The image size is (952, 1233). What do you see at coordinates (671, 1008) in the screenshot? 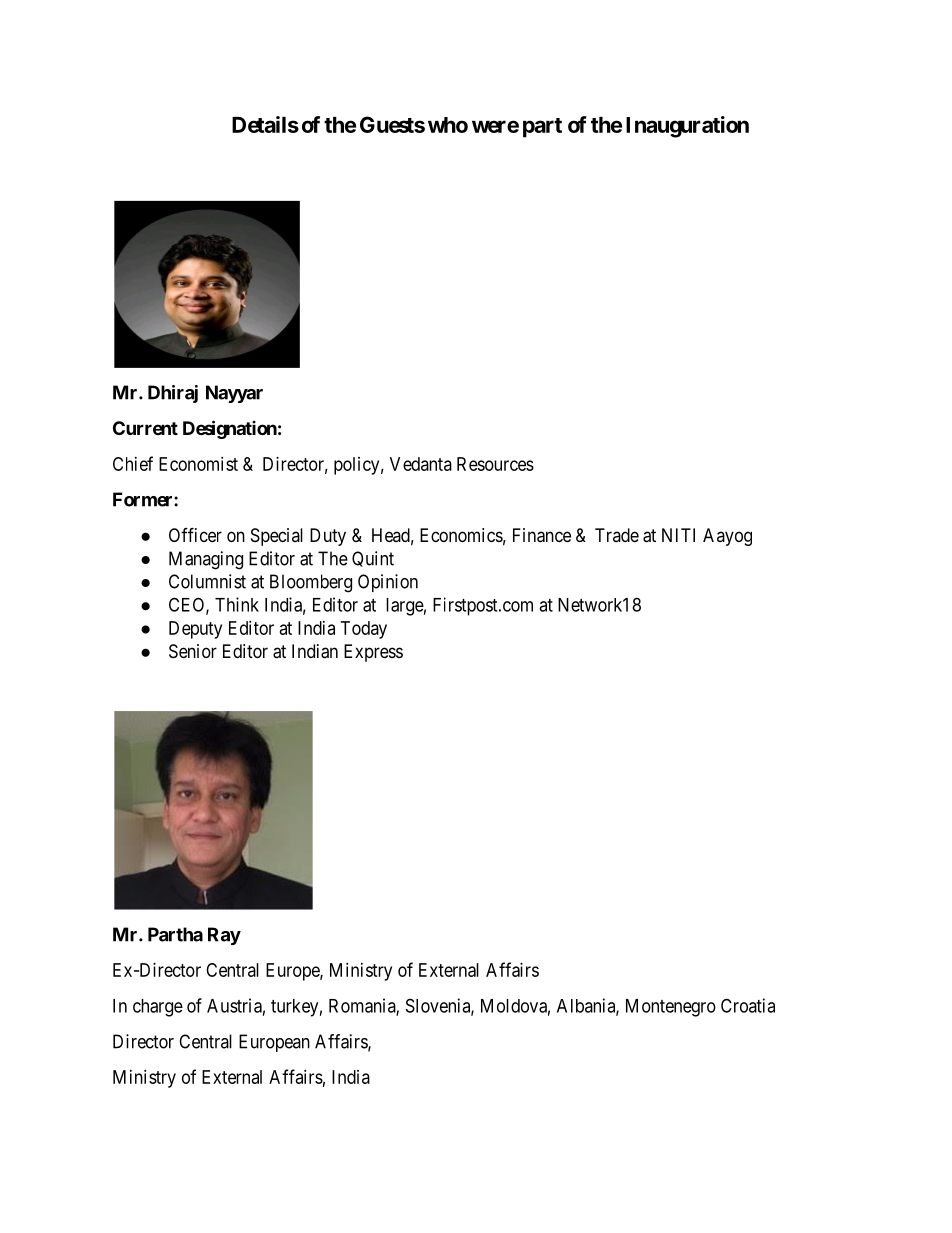
I see `Montenegro` at bounding box center [671, 1008].
